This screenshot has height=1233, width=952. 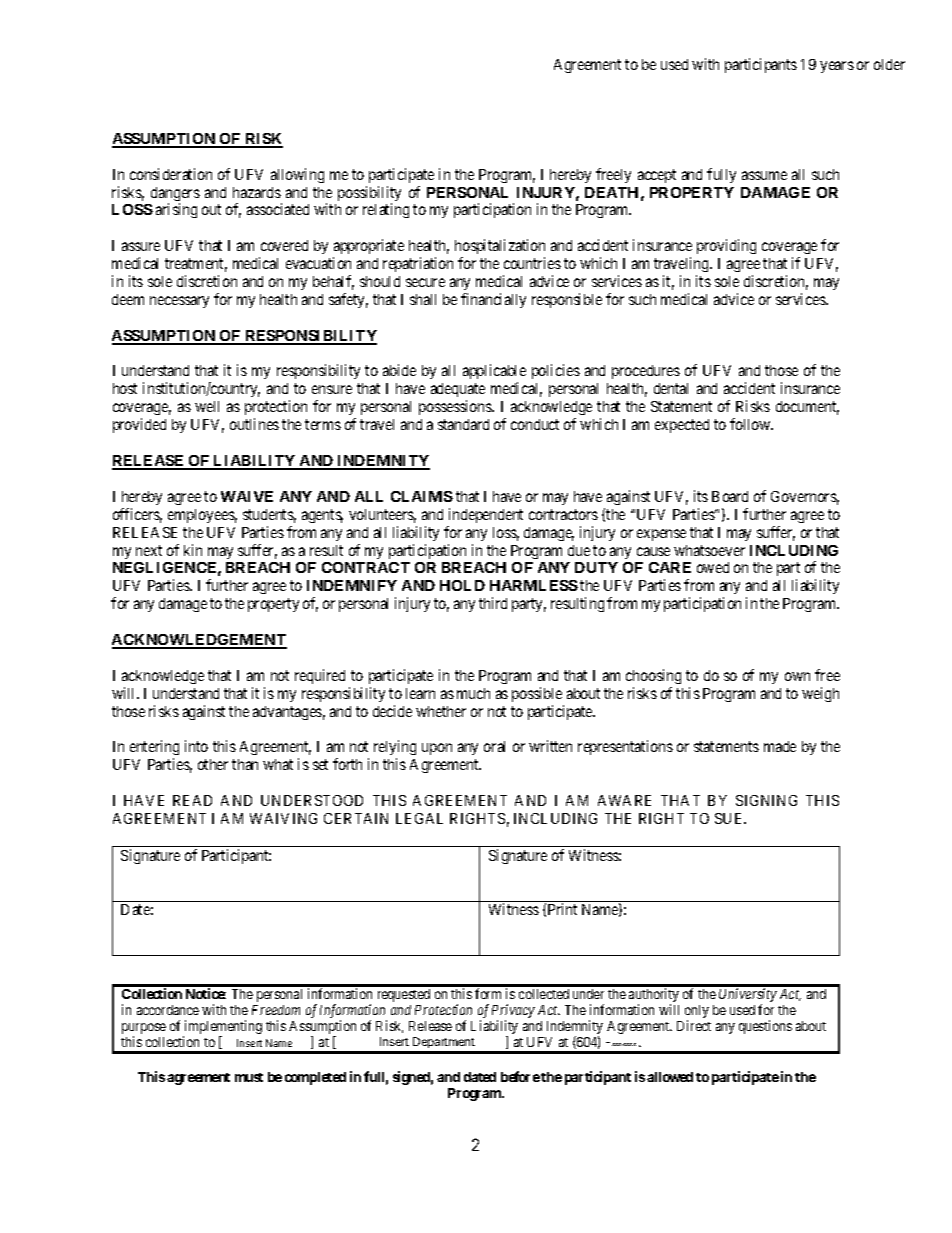 I want to click on accept, so click(x=657, y=176).
